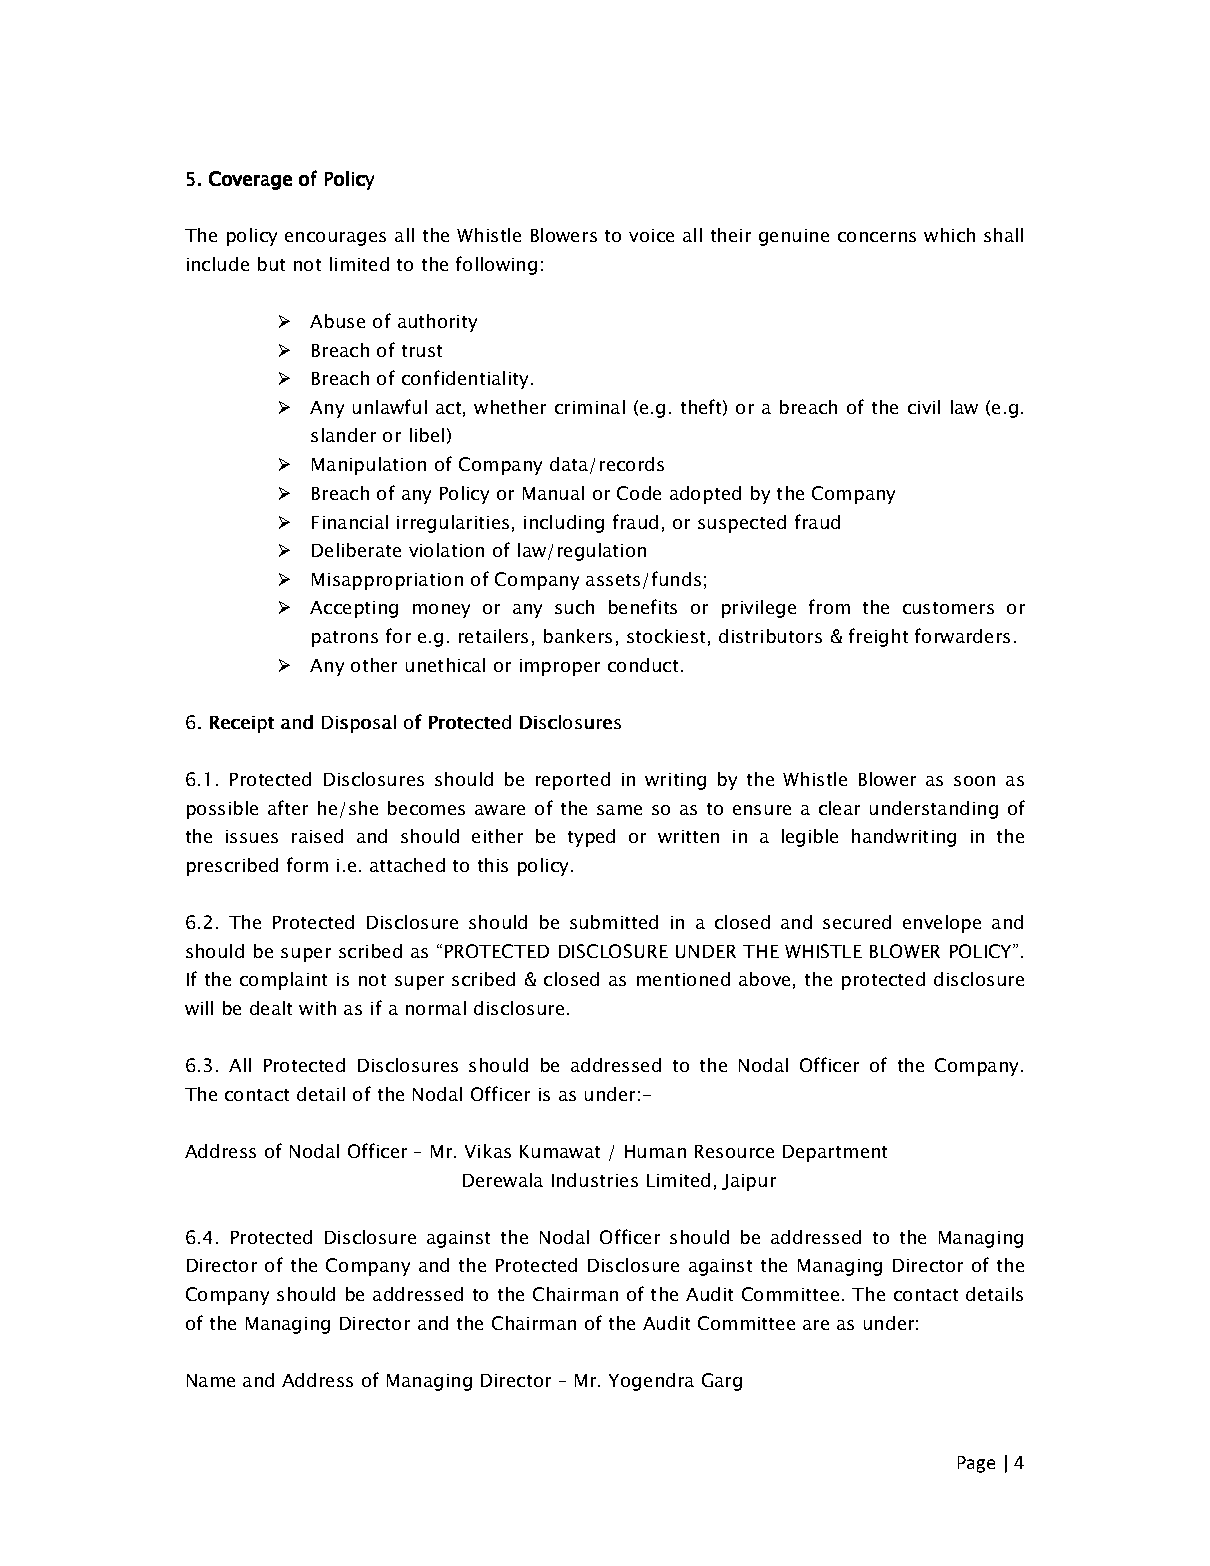 The width and height of the document is (1210, 1566). I want to click on Industries, so click(595, 1180).
